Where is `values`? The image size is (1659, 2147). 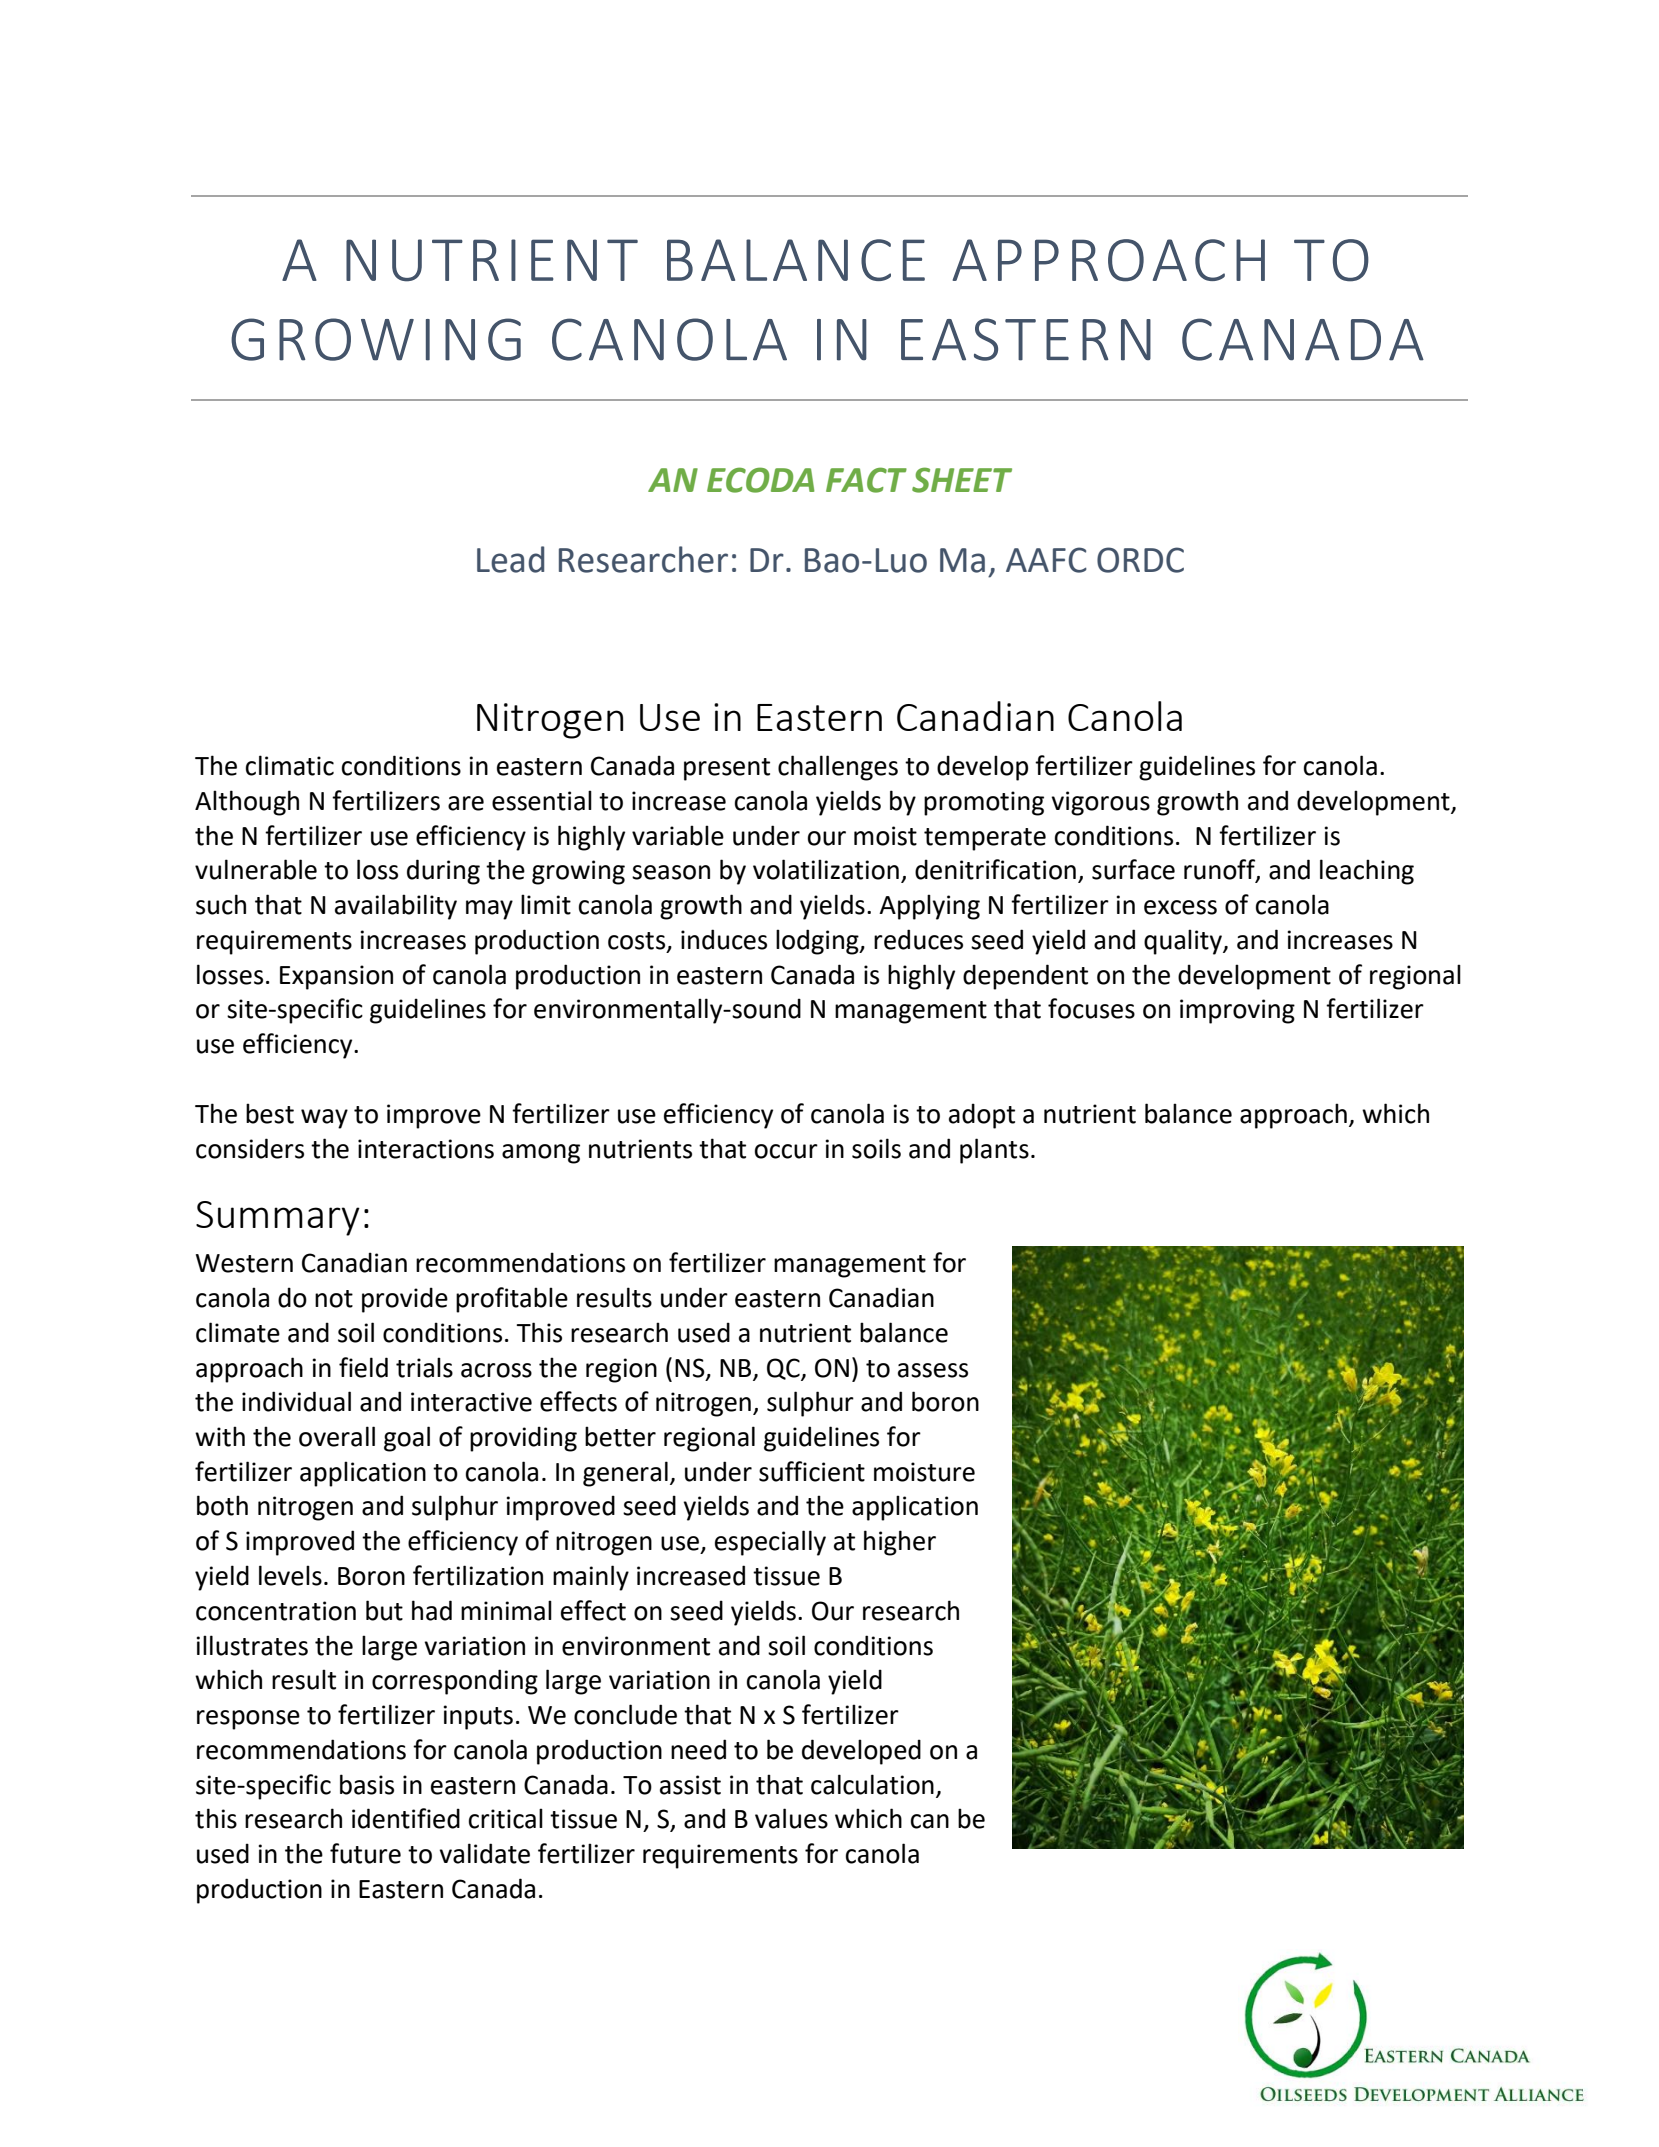
values is located at coordinates (791, 1818).
